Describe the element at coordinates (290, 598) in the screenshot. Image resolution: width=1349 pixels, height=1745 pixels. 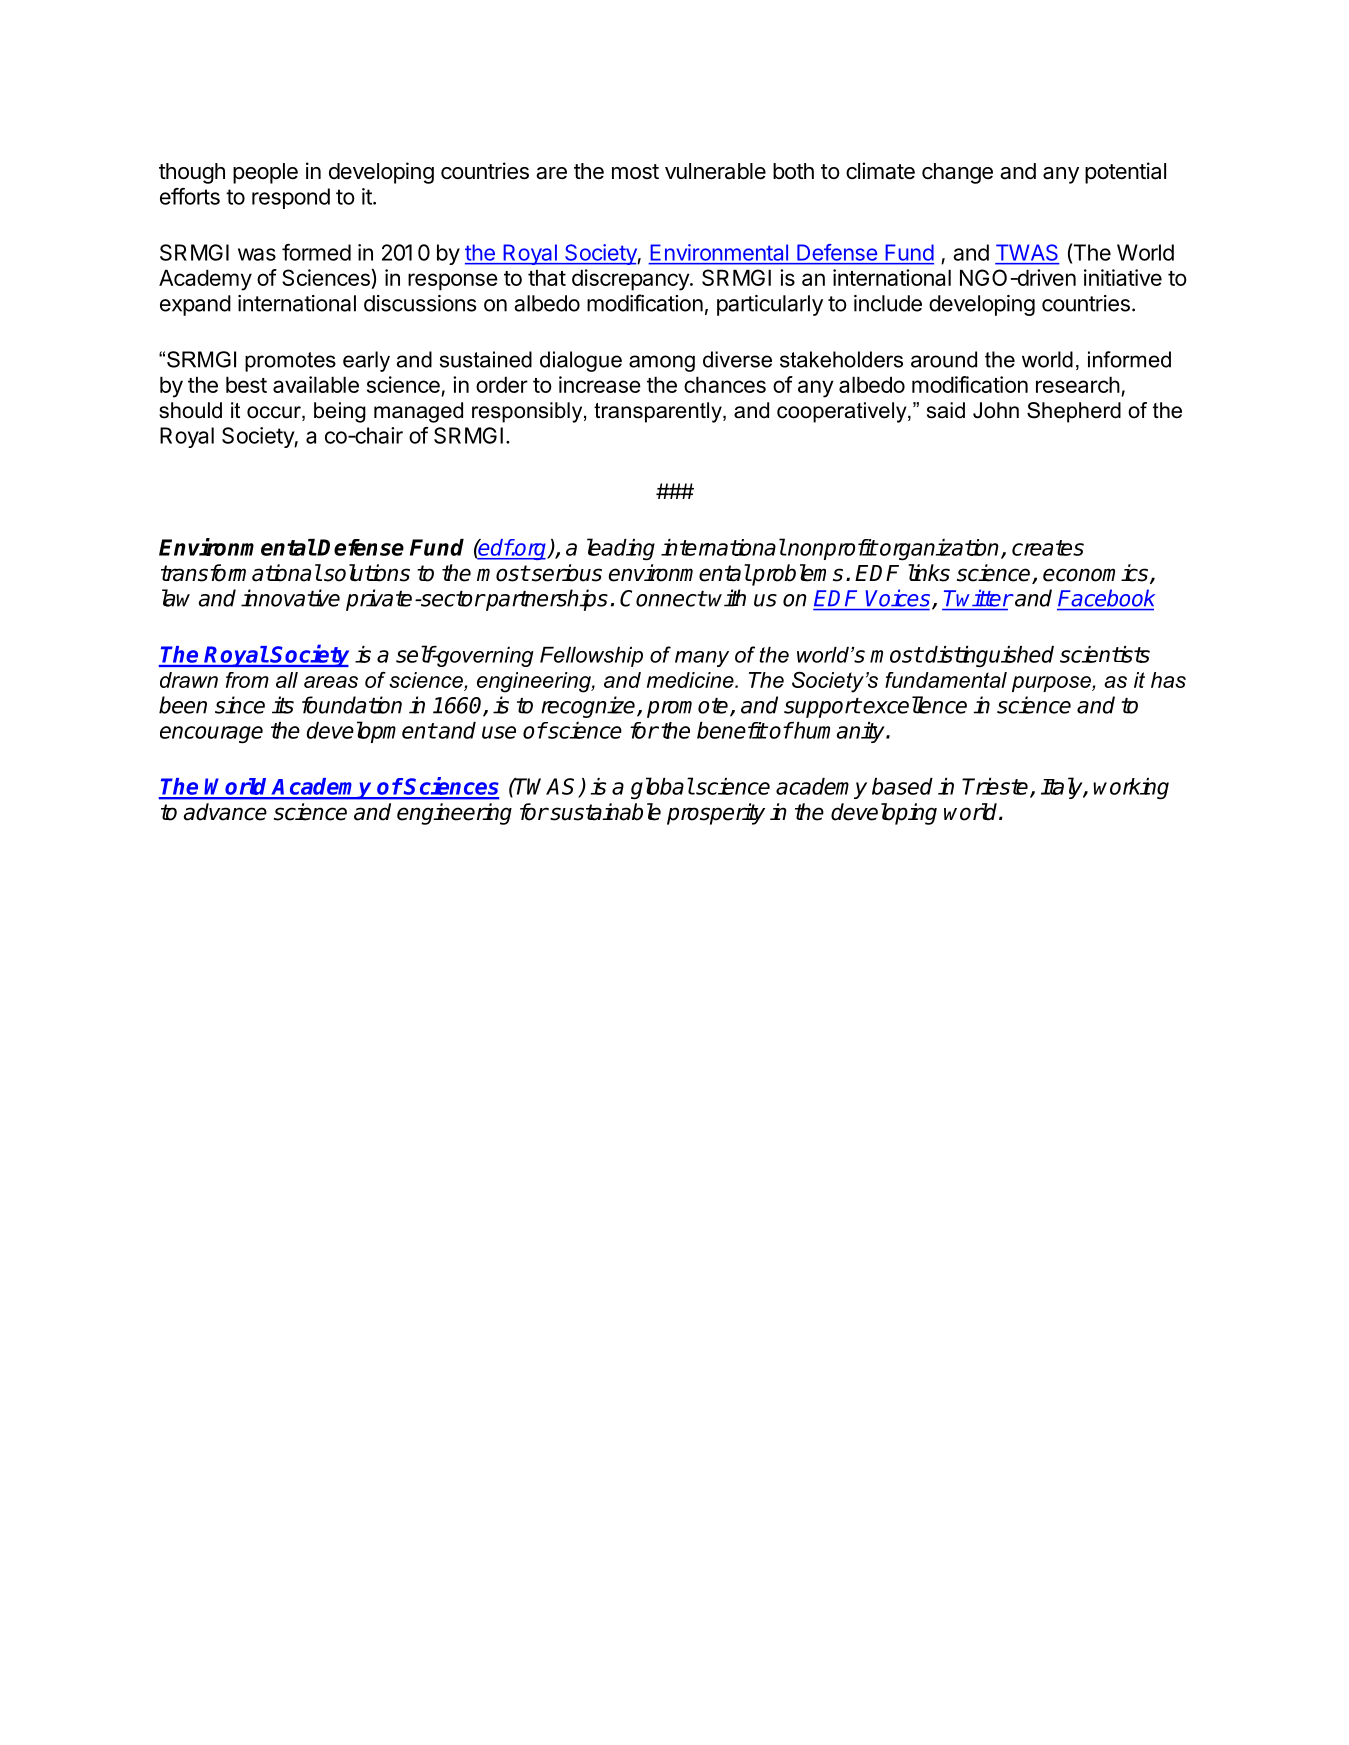
I see `innovative` at that location.
